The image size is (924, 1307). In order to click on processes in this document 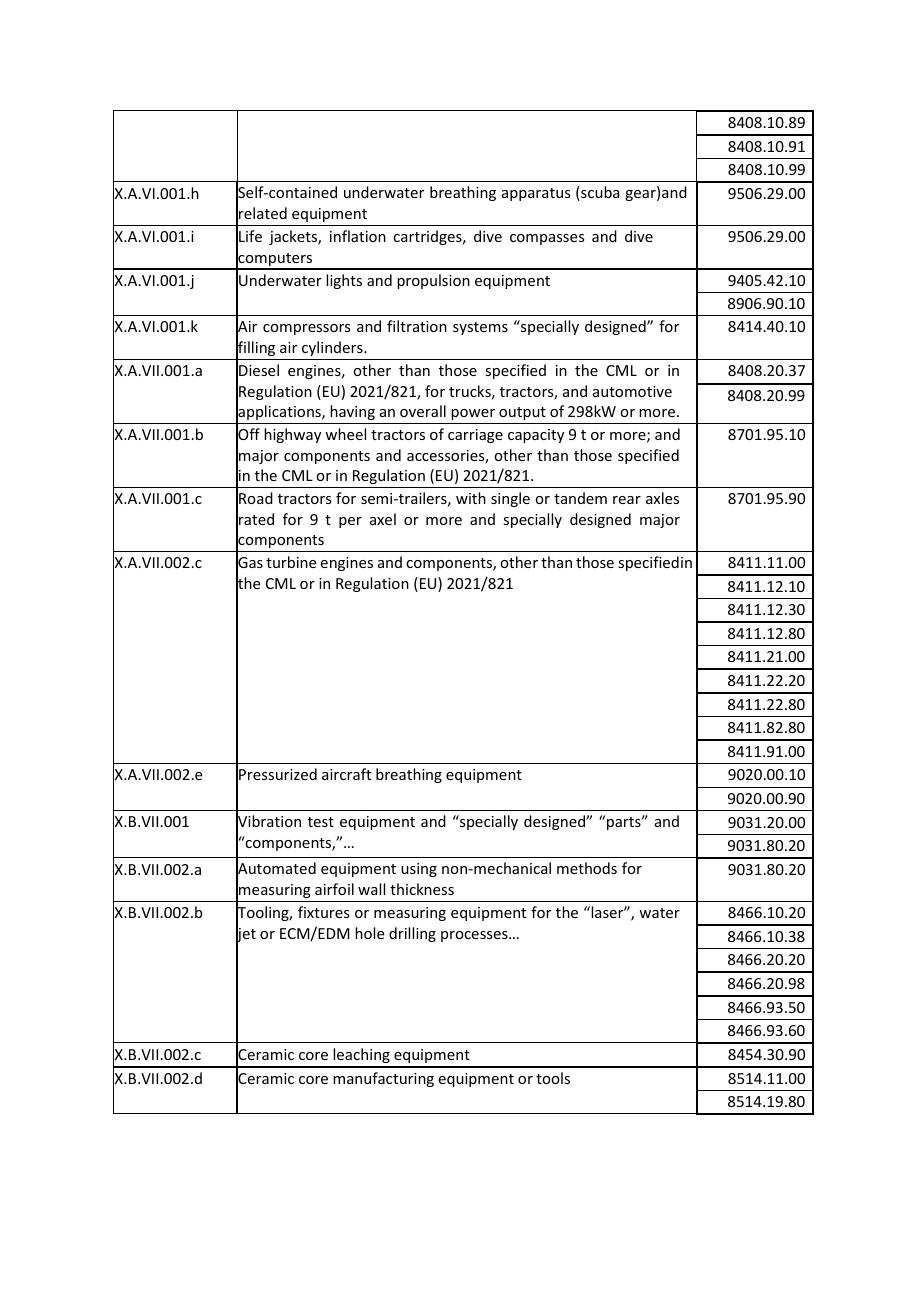, I will do `click(475, 936)`.
